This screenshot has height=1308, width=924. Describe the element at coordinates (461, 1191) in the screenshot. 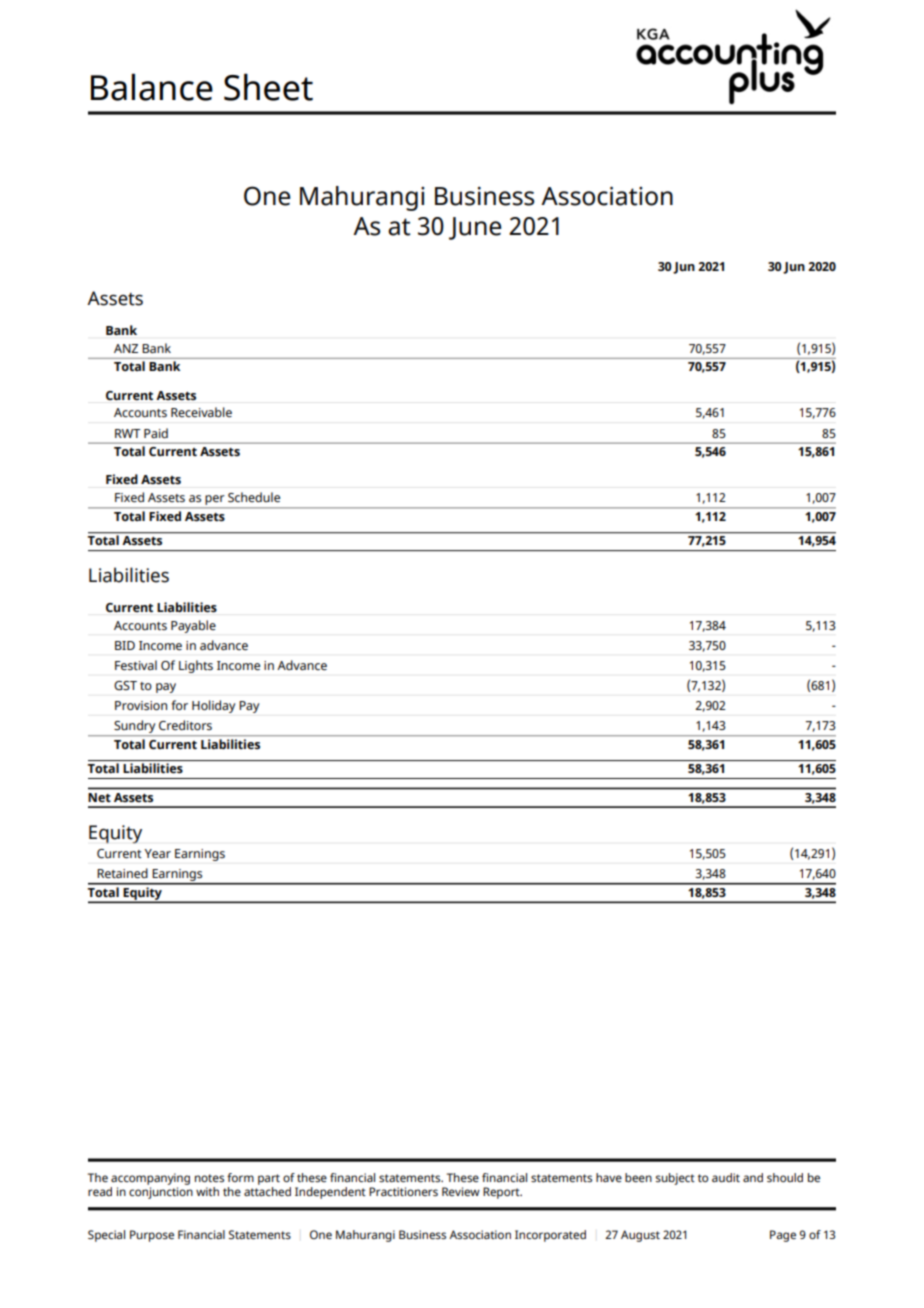

I see `Review` at that location.
